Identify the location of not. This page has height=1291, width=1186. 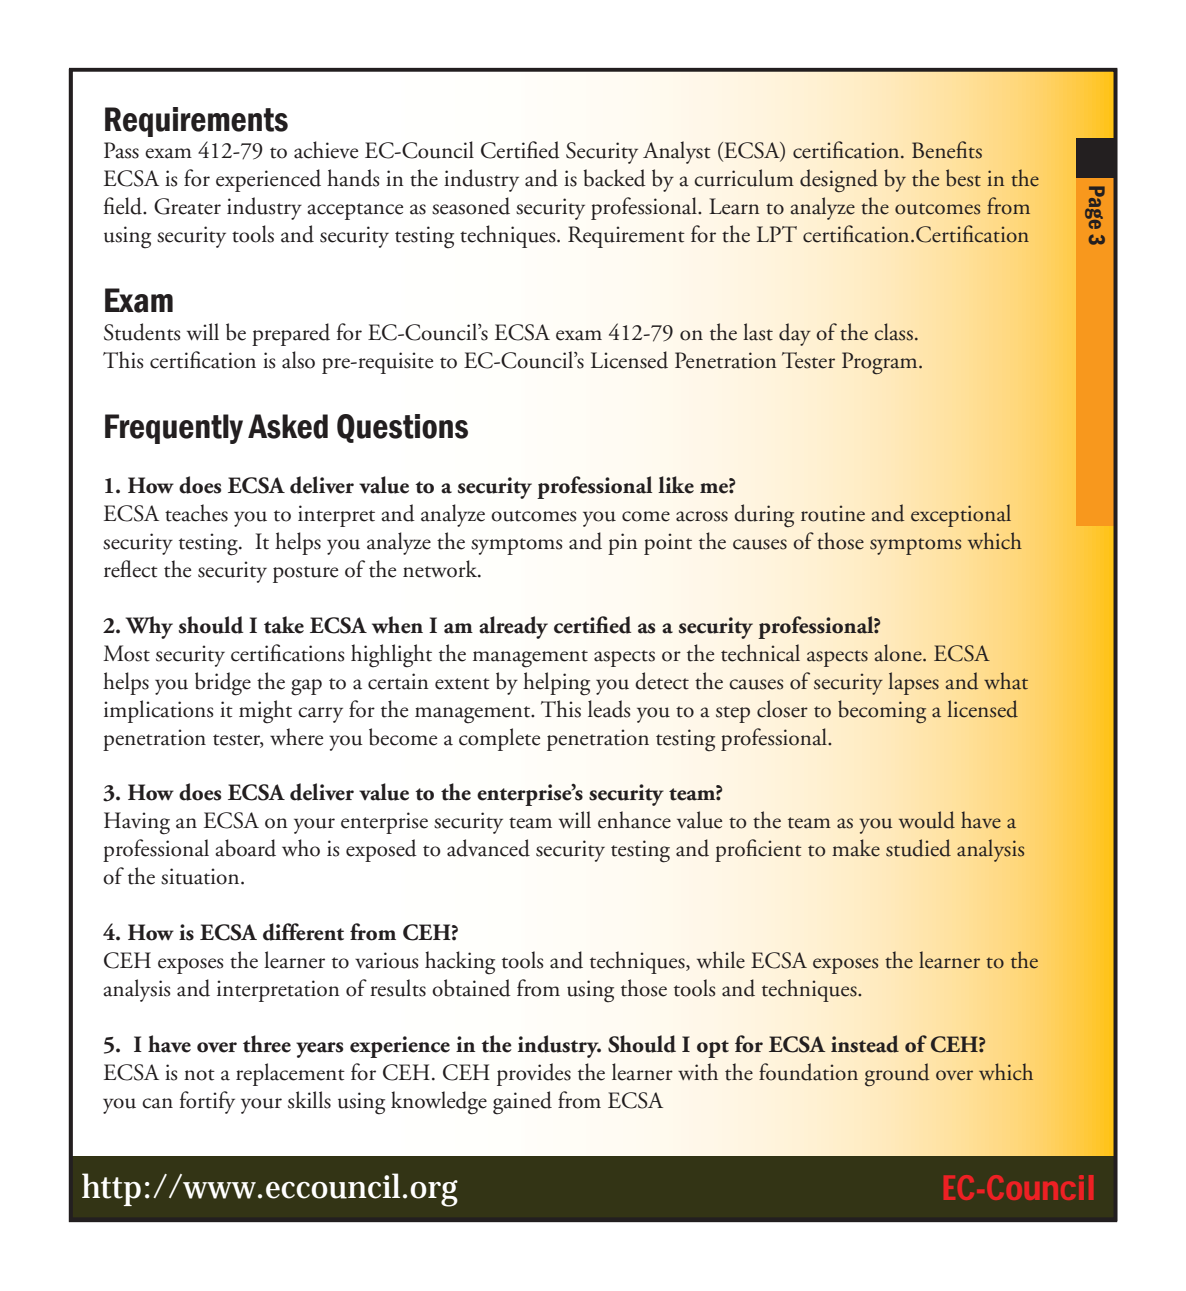
(199, 1075).
